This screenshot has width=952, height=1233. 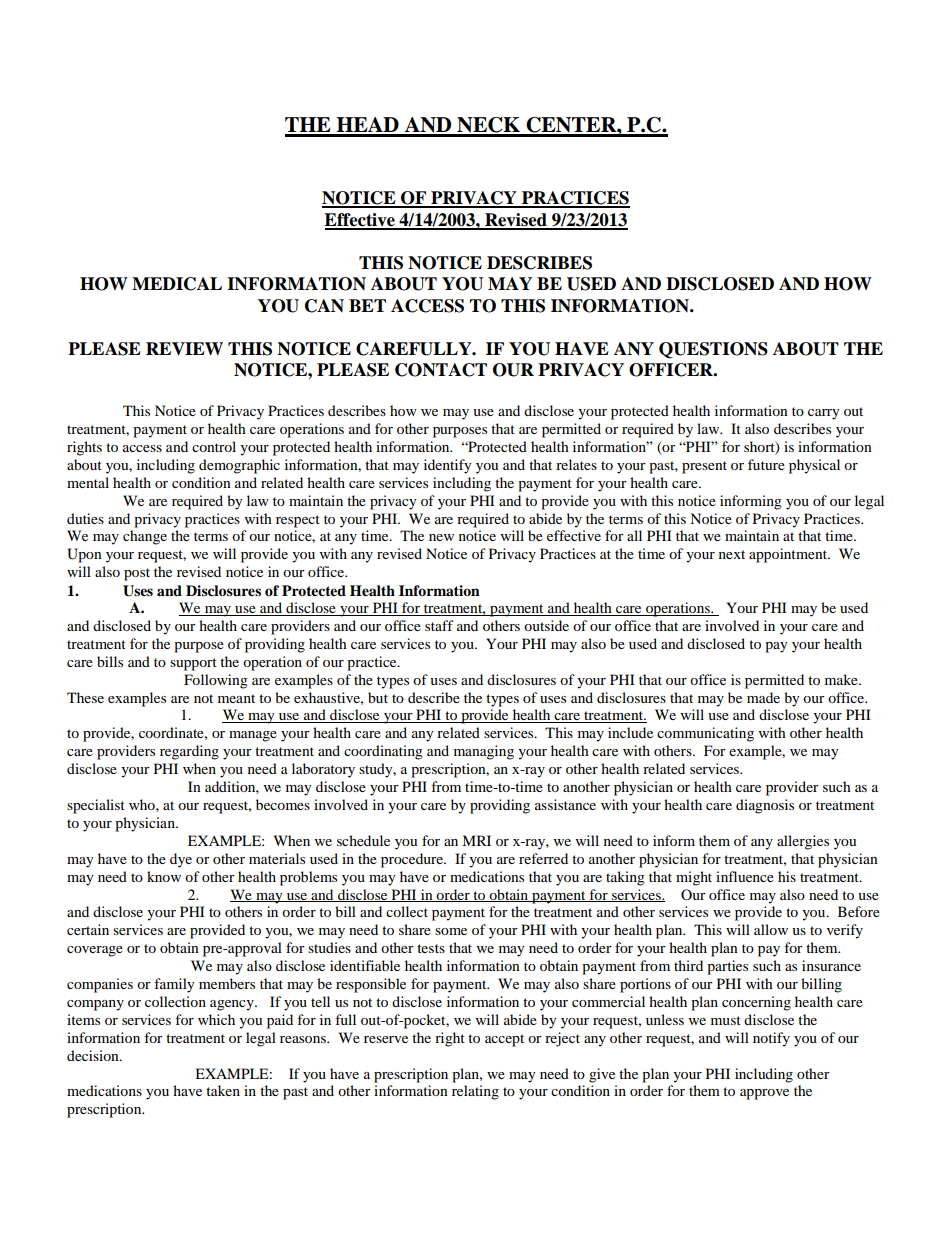 I want to click on MEDICAL, so click(x=177, y=284).
